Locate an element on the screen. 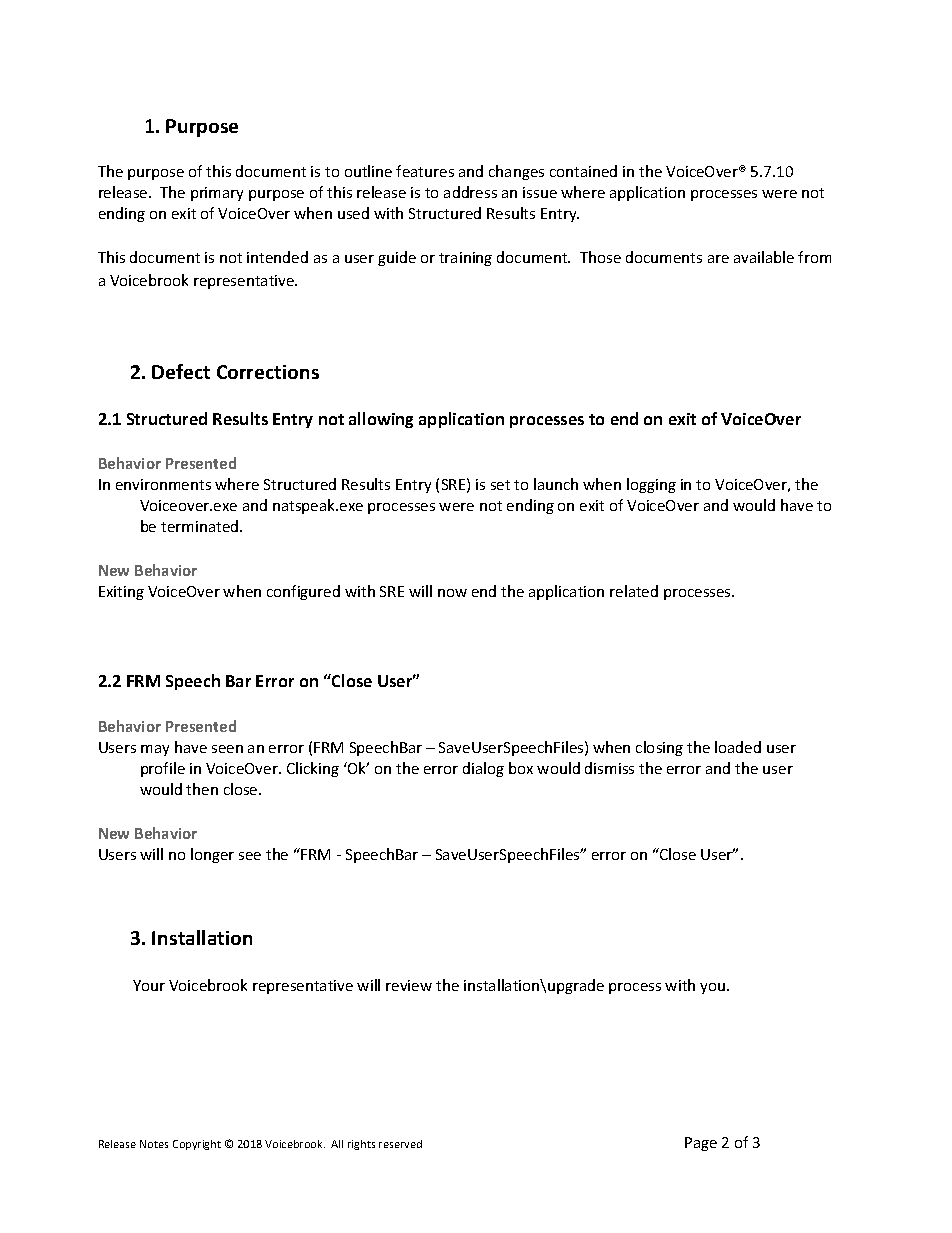  address is located at coordinates (470, 192).
